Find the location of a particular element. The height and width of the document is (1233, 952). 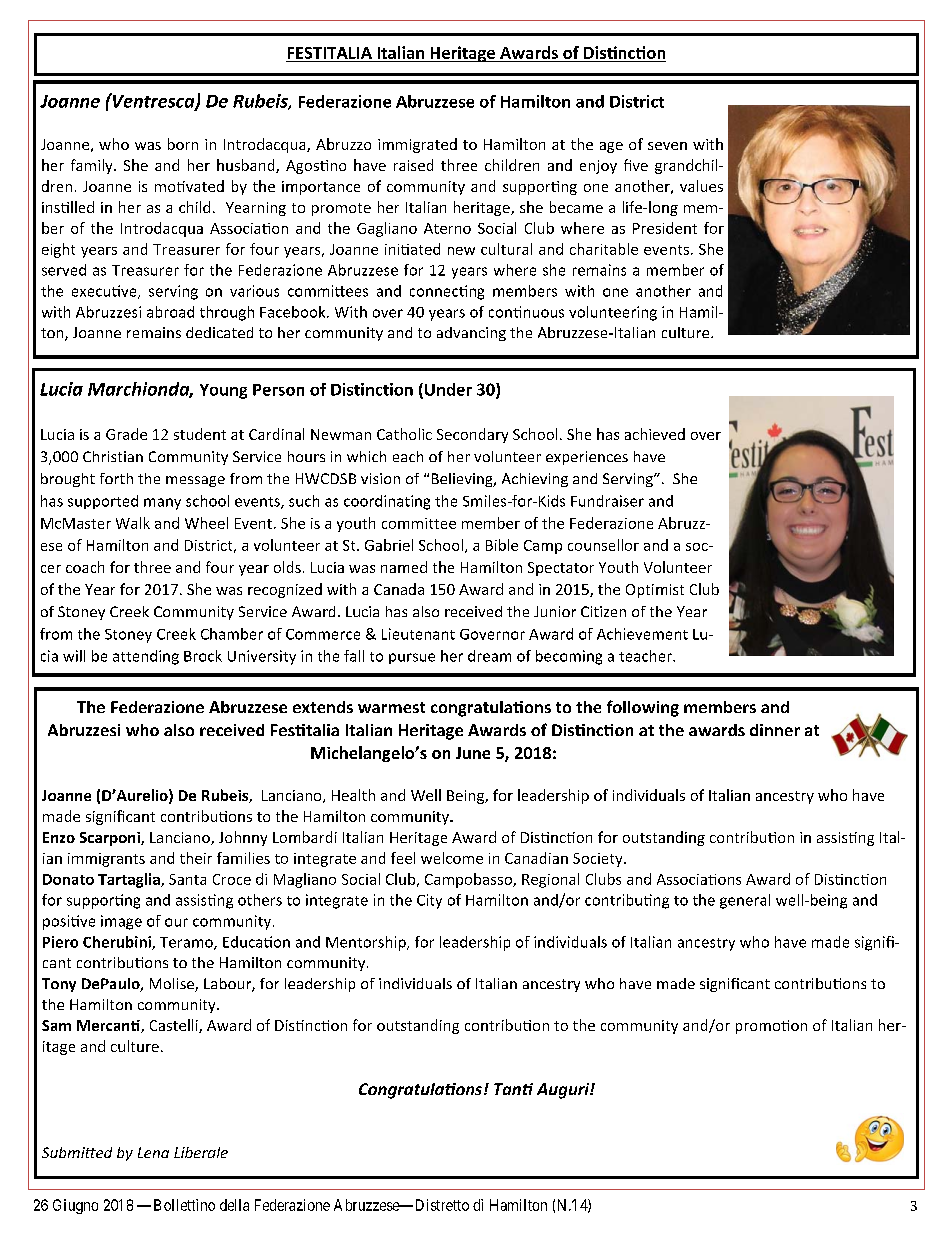

values is located at coordinates (701, 186).
